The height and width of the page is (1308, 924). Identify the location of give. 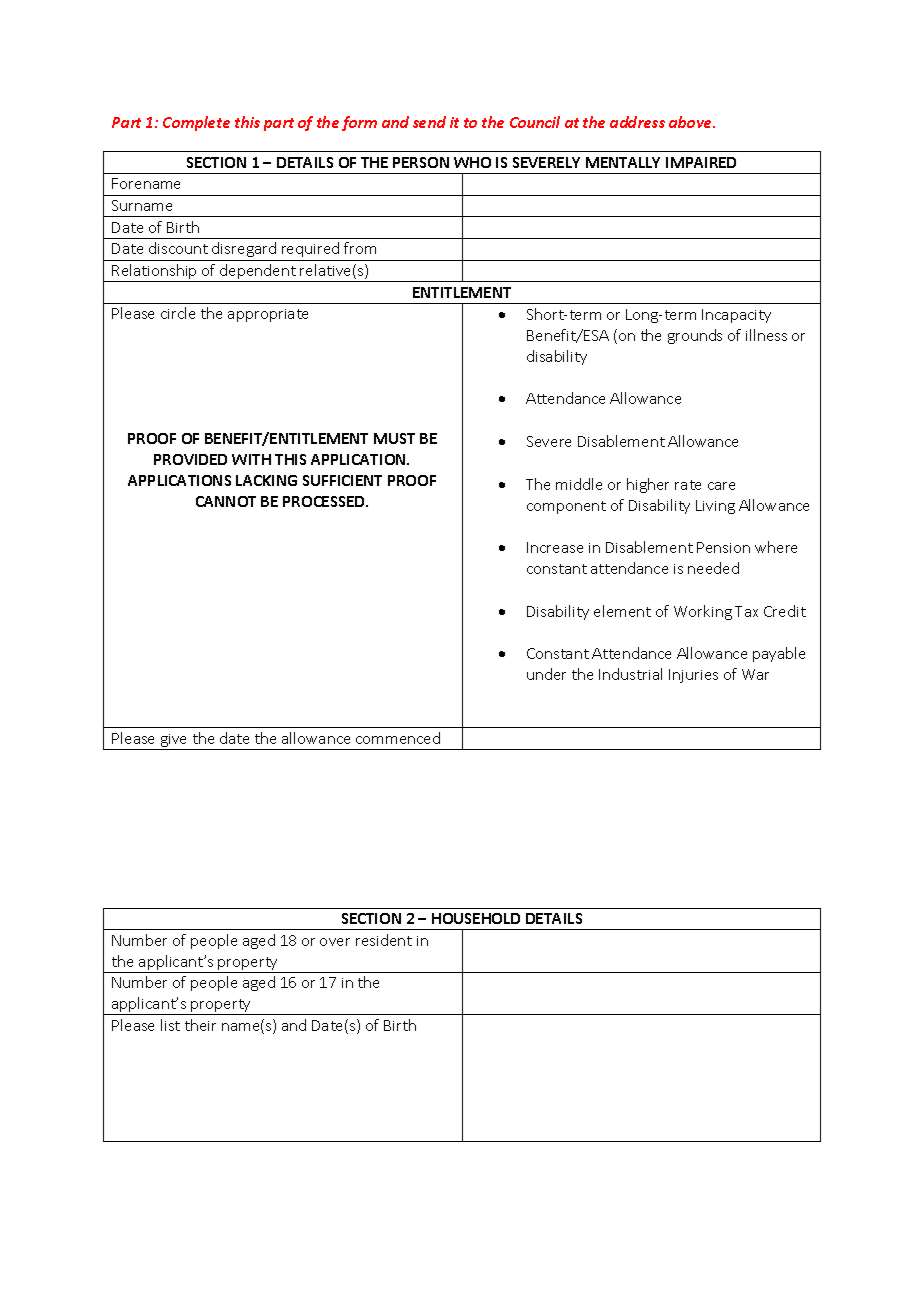
(174, 742).
